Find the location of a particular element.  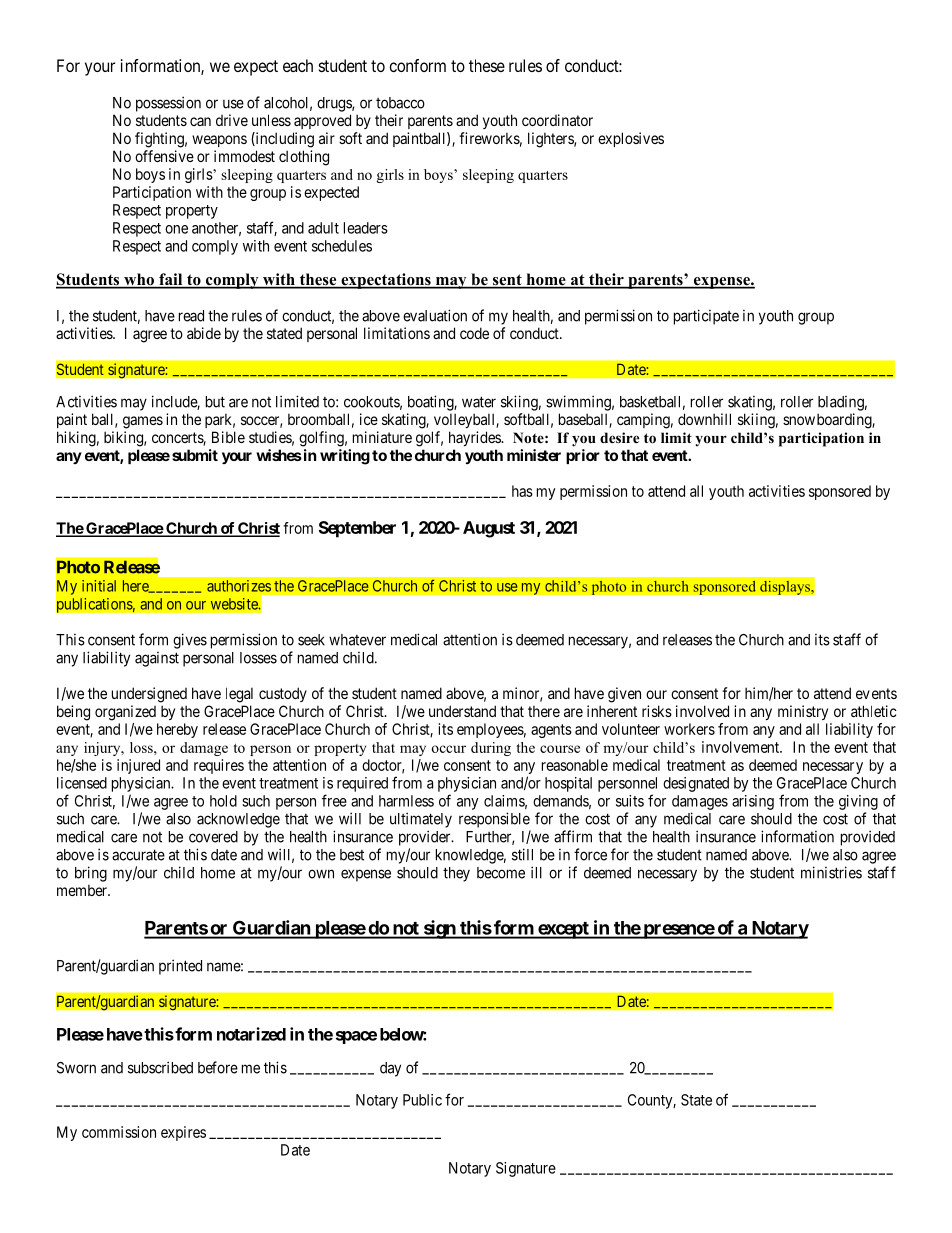

ministry is located at coordinates (803, 712).
